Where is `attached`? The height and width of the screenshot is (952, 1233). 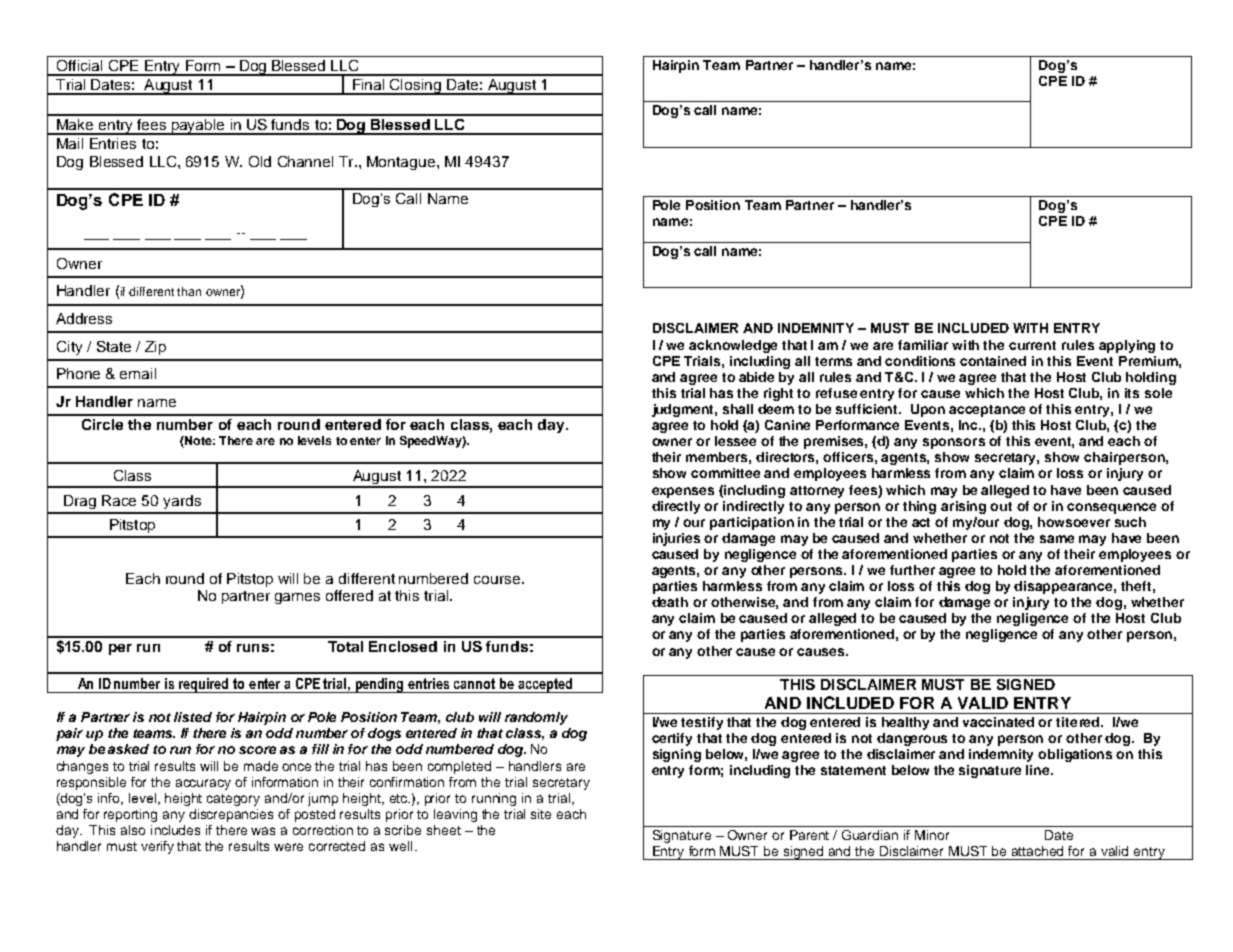 attached is located at coordinates (1037, 851).
